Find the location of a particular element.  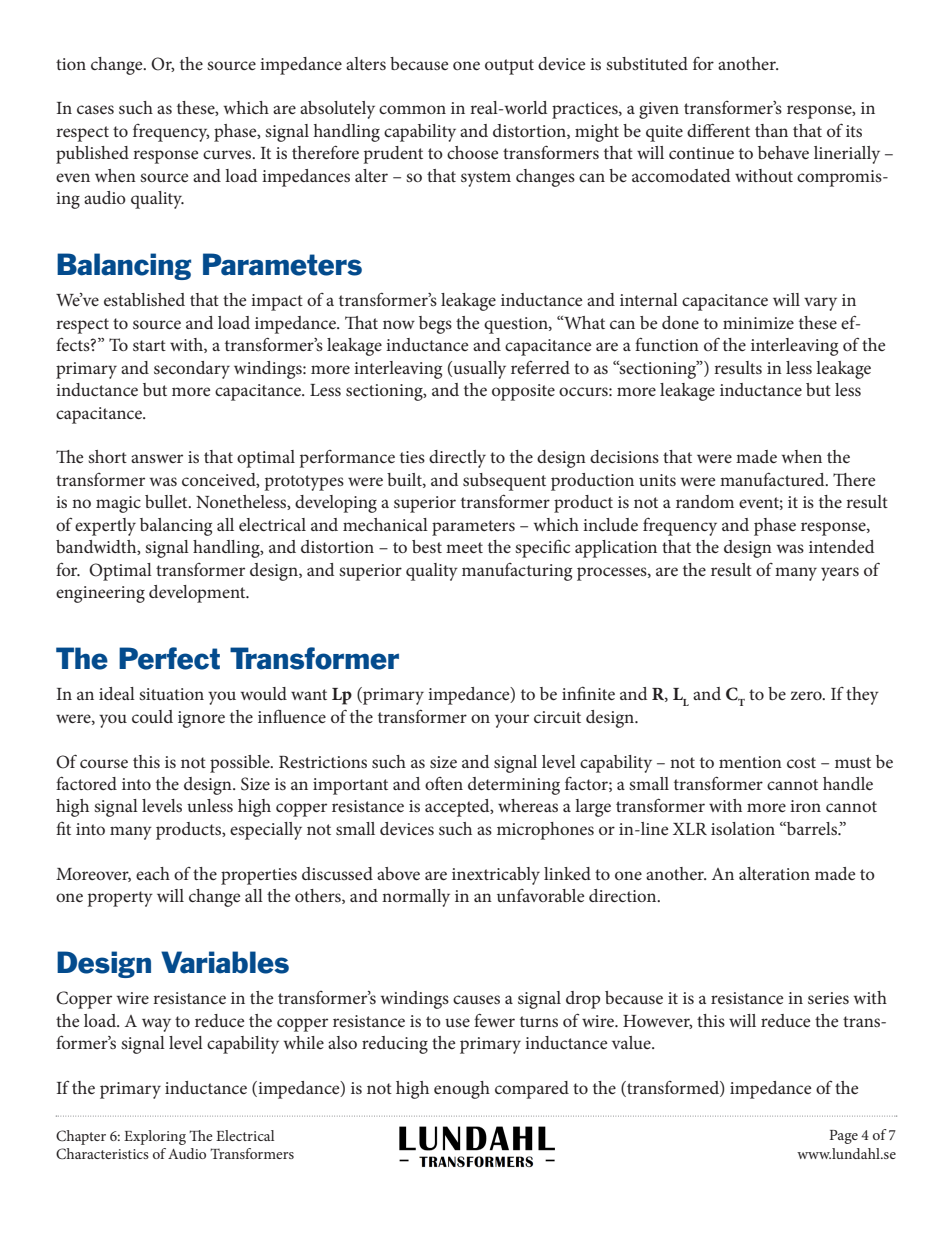

than is located at coordinates (771, 130).
